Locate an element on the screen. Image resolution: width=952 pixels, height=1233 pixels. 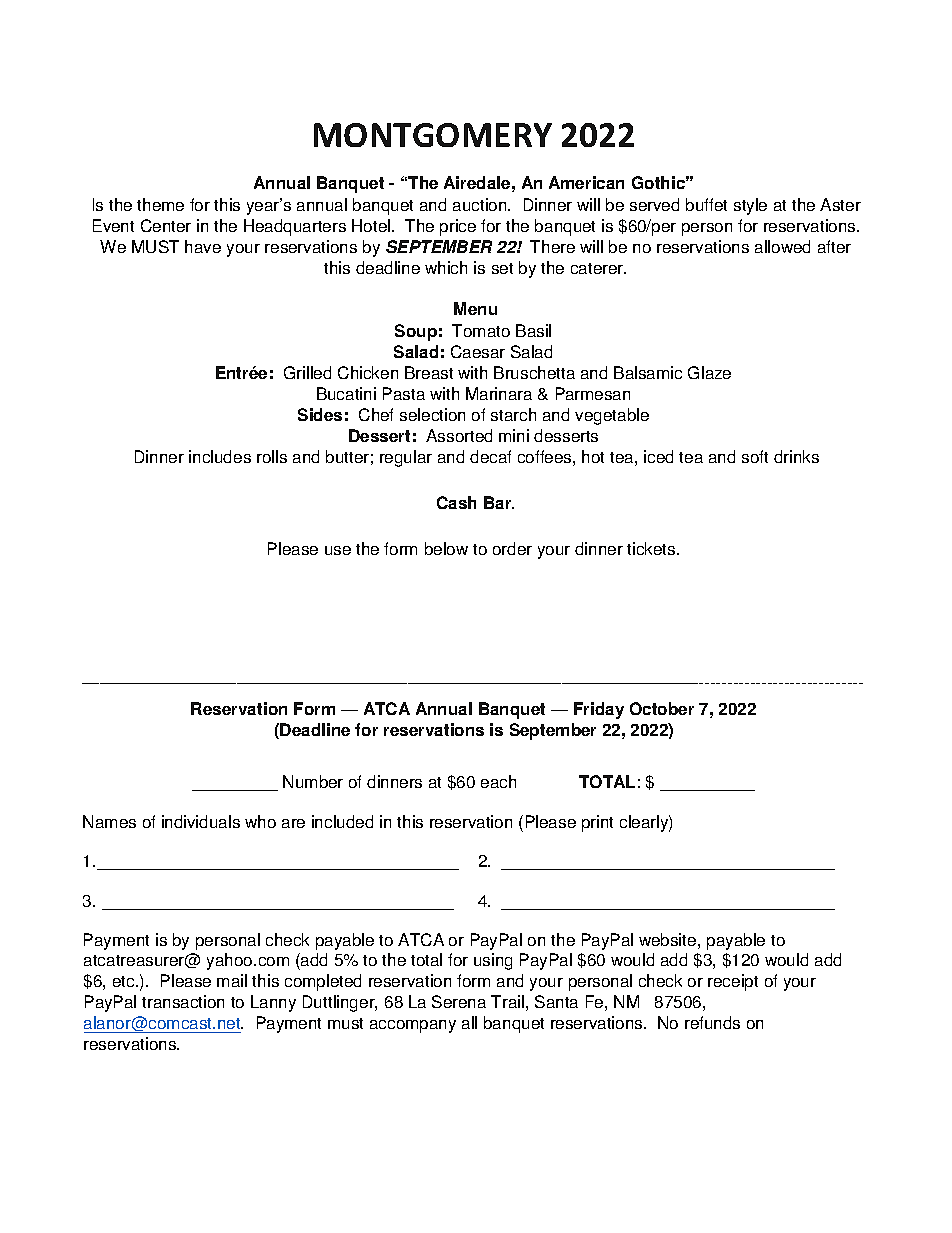
receipt is located at coordinates (733, 982).
